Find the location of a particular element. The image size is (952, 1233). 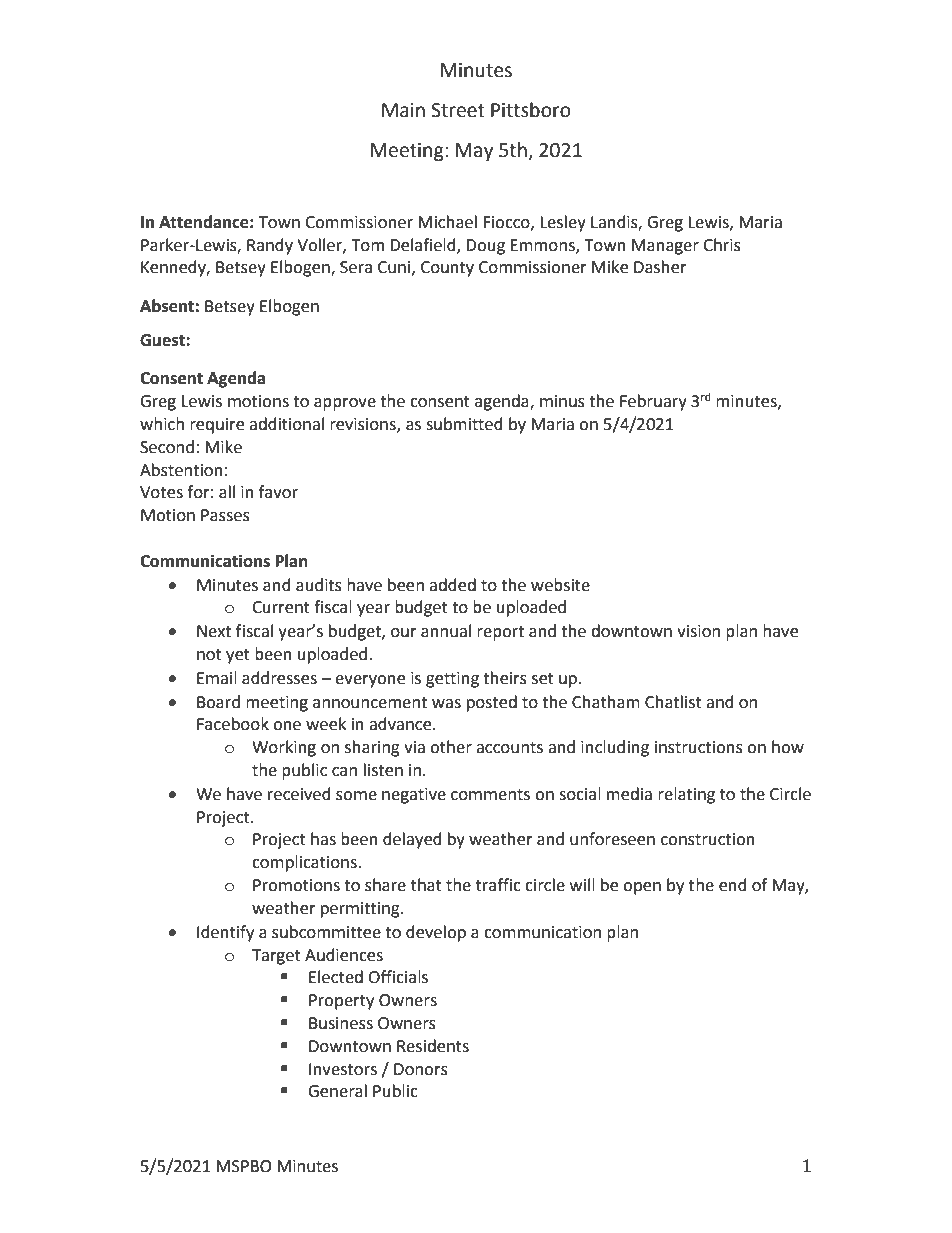

Residents is located at coordinates (433, 1046).
